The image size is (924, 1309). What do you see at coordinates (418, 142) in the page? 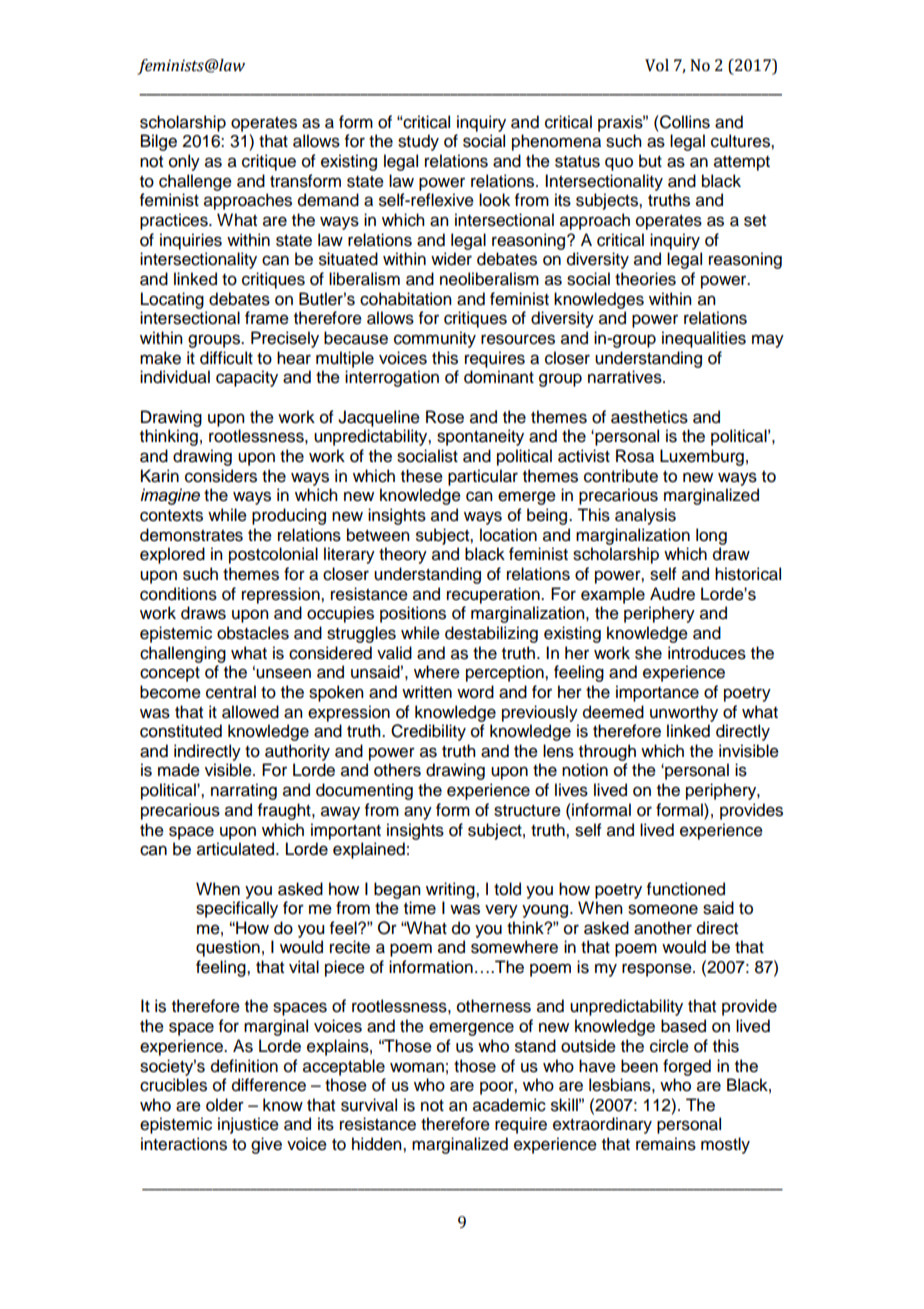
I see `study` at bounding box center [418, 142].
